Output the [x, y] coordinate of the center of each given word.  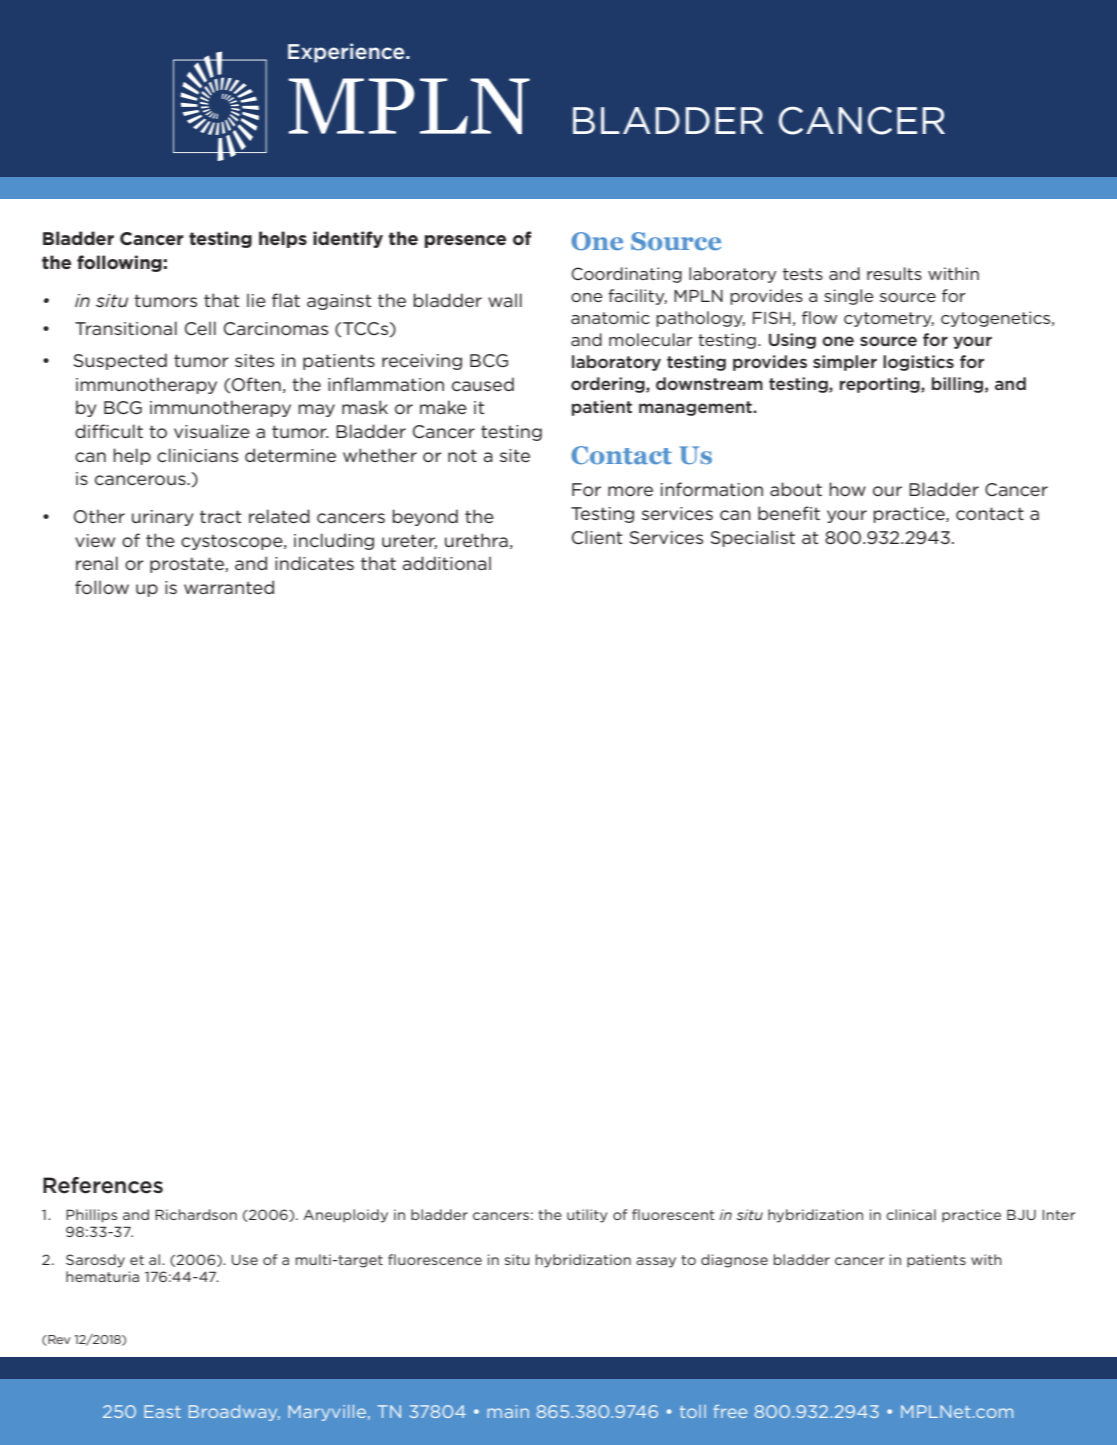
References [103, 1185]
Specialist [753, 538]
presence [465, 241]
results [894, 273]
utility [587, 1216]
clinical [911, 1214]
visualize [212, 431]
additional [446, 563]
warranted [229, 587]
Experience [347, 53]
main [508, 1411]
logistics [918, 363]
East [162, 1411]
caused [483, 384]
